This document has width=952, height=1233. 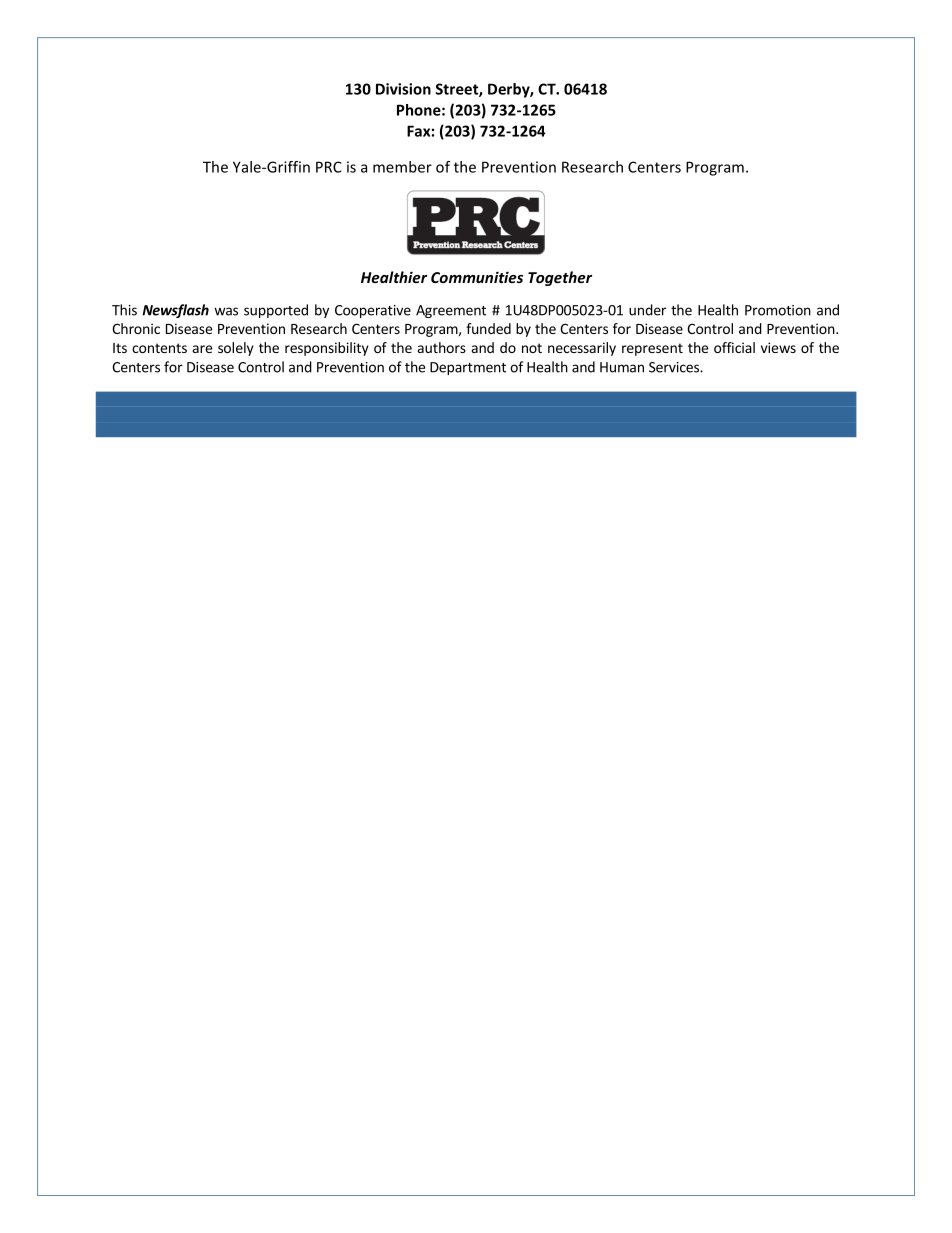 What do you see at coordinates (560, 278) in the document?
I see `Together` at bounding box center [560, 278].
